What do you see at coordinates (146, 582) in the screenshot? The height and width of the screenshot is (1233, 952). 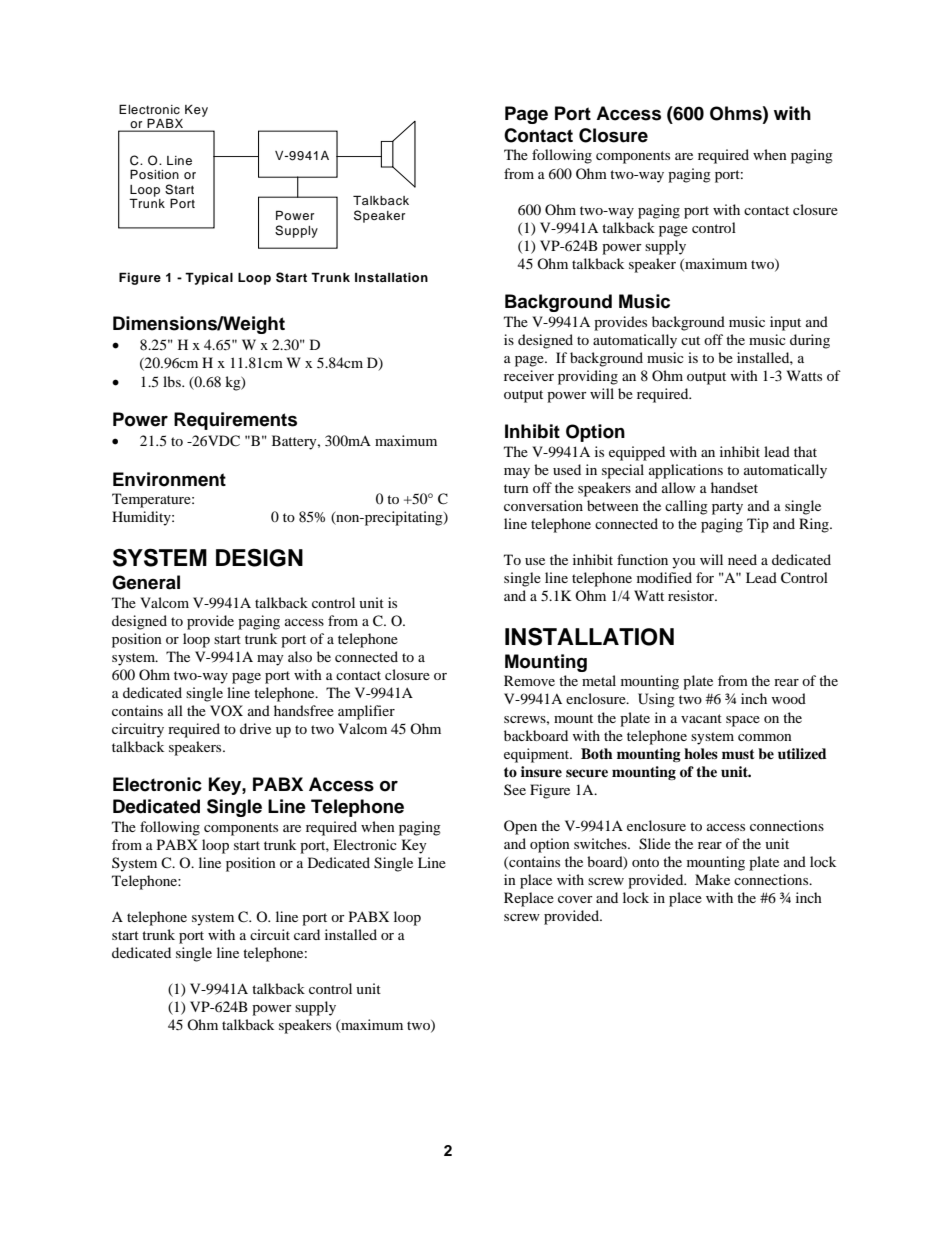 I see `General` at bounding box center [146, 582].
